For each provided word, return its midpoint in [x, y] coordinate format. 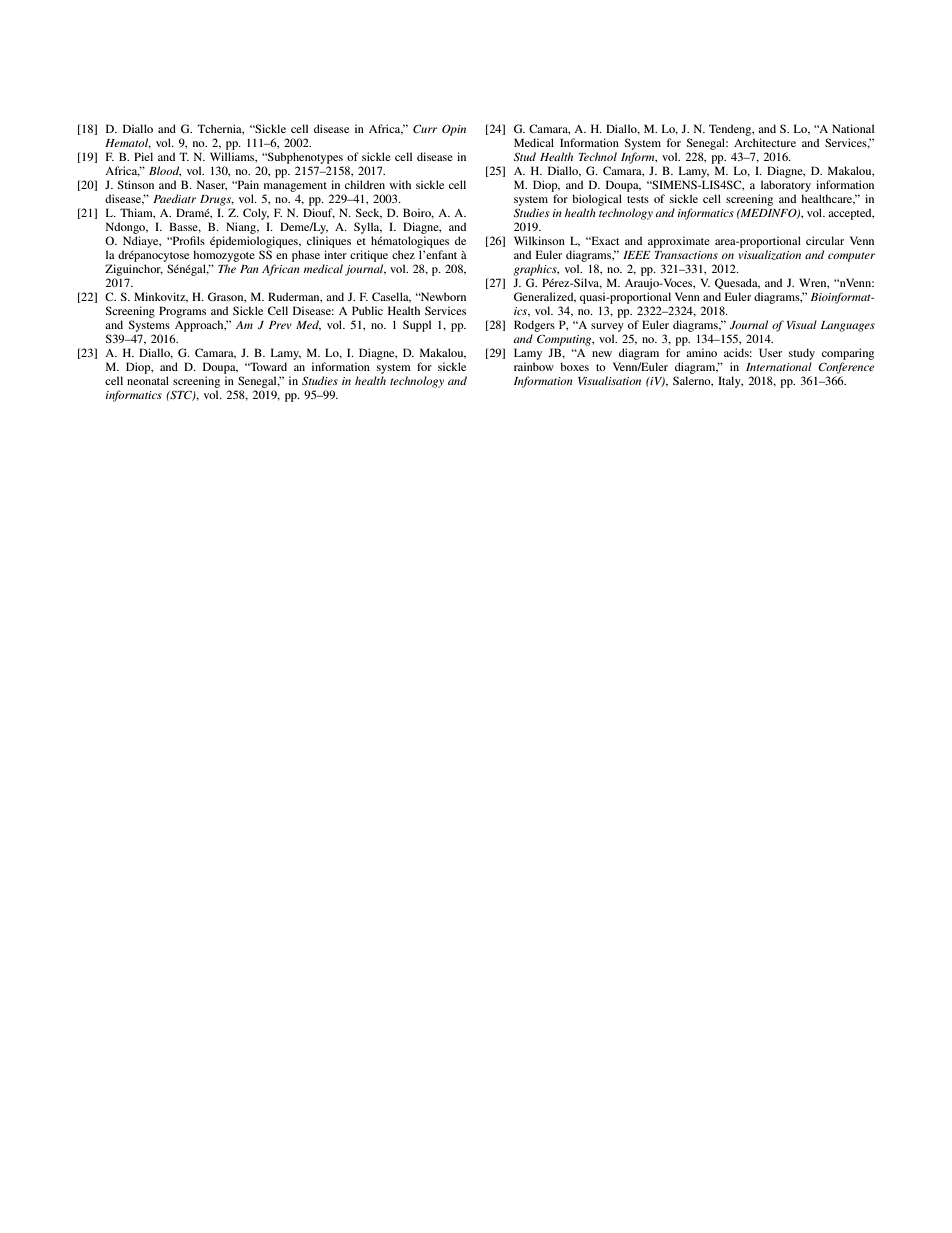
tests [638, 199]
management [295, 187]
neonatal [148, 380]
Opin [454, 130]
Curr [425, 128]
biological [597, 200]
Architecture [765, 142]
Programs [182, 312]
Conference [846, 368]
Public [367, 310]
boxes [574, 366]
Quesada [737, 284]
